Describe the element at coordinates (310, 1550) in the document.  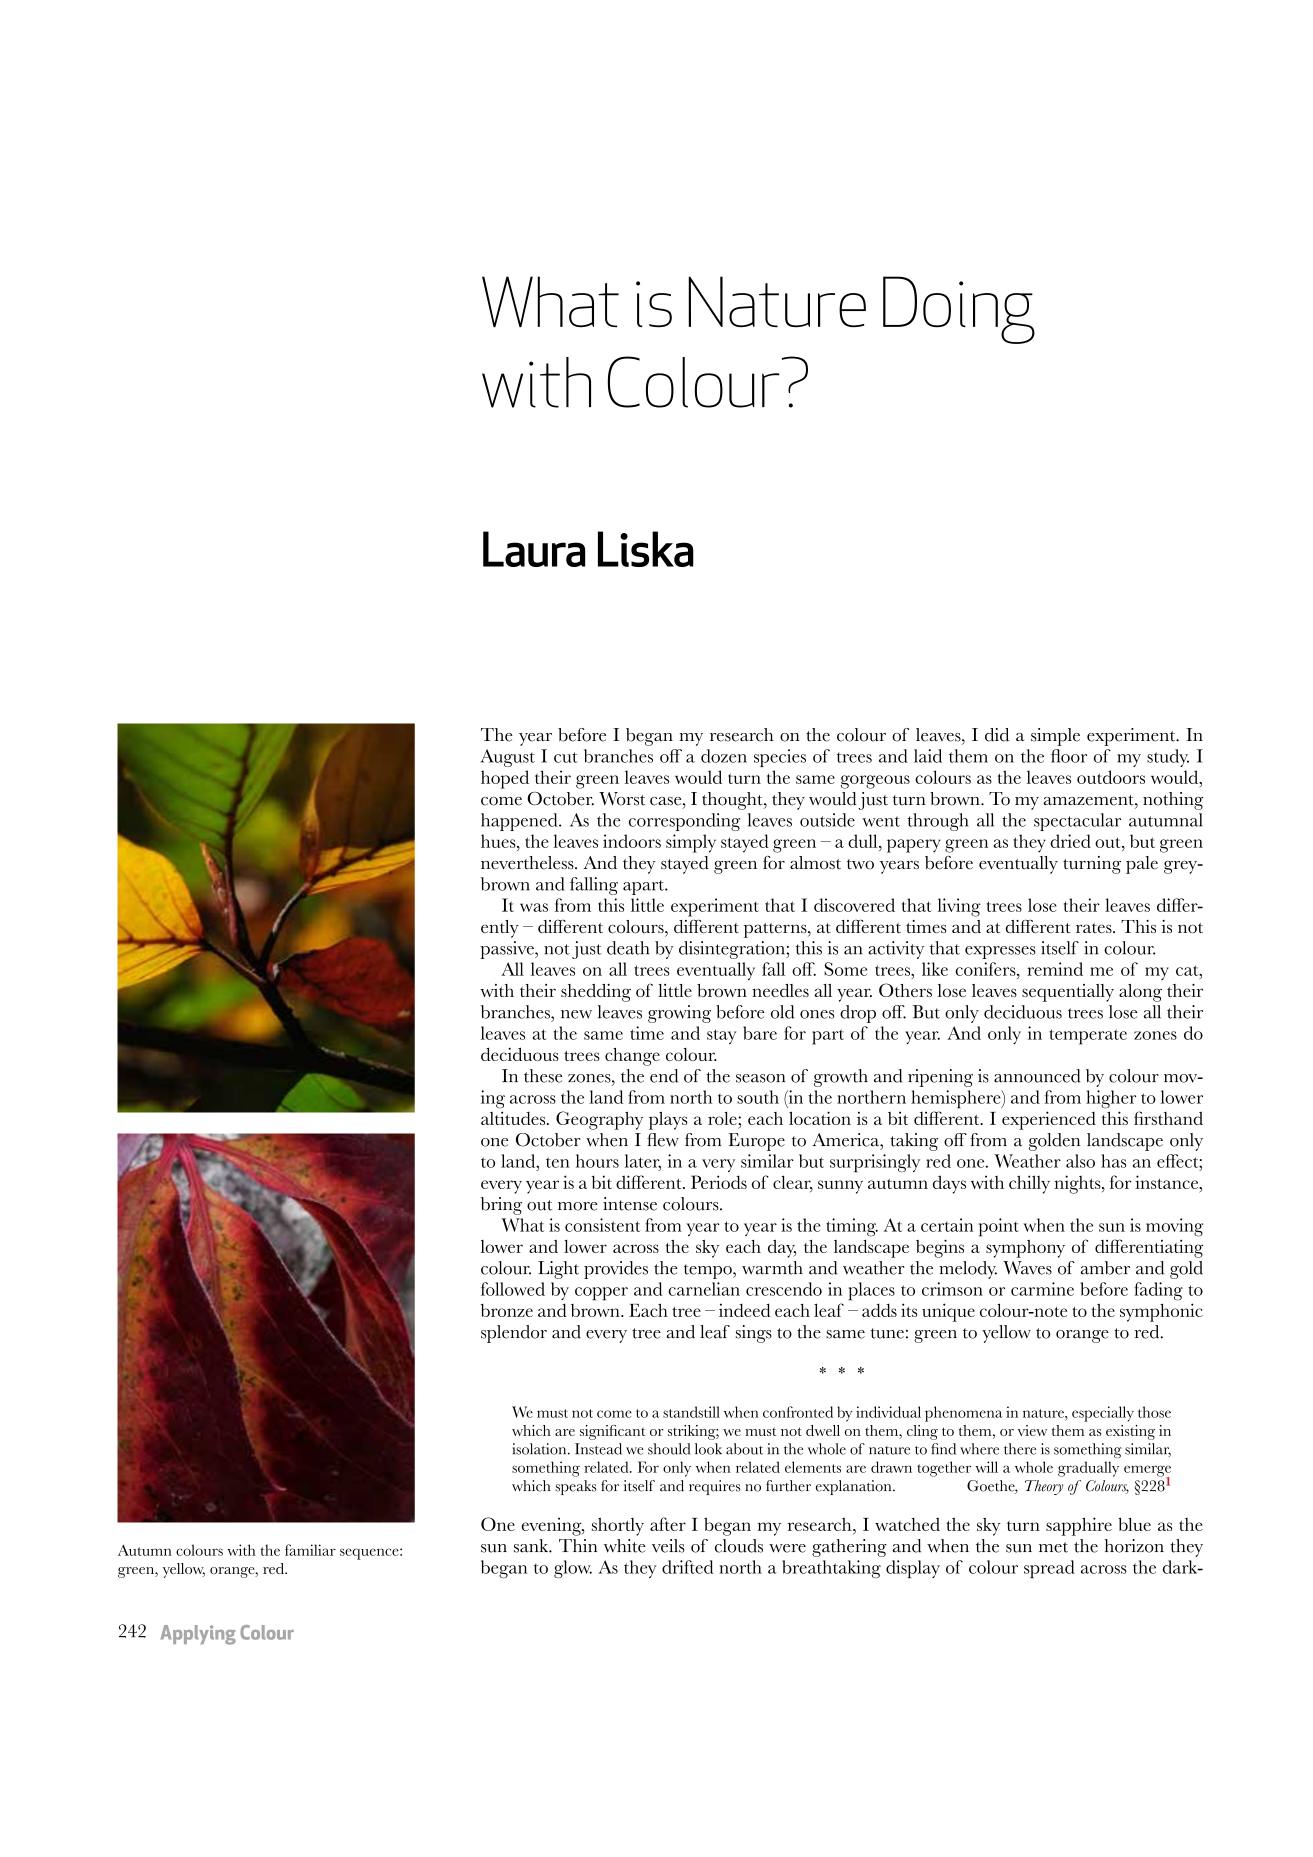
I see `familiar` at that location.
